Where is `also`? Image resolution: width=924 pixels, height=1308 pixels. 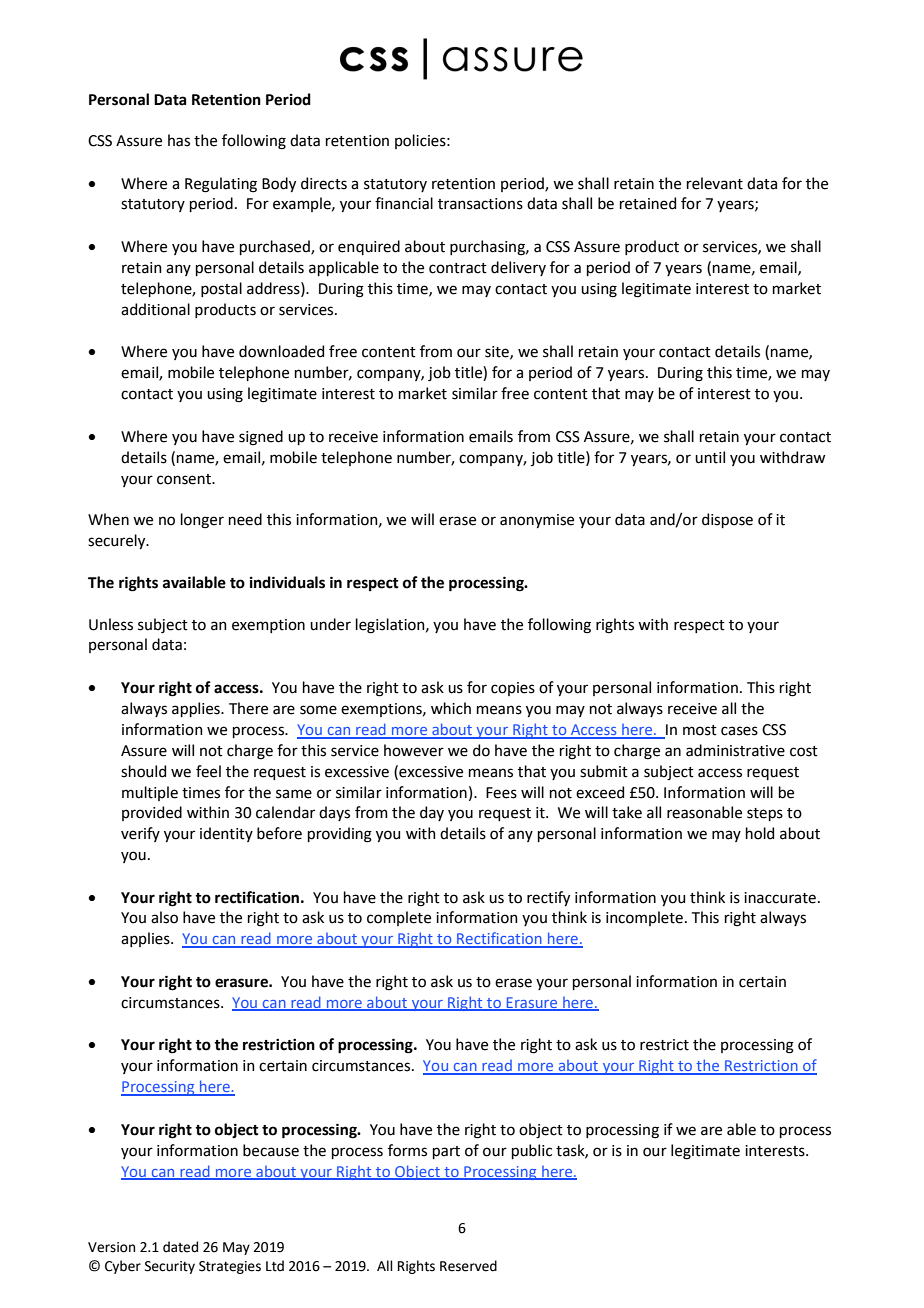
also is located at coordinates (164, 917).
